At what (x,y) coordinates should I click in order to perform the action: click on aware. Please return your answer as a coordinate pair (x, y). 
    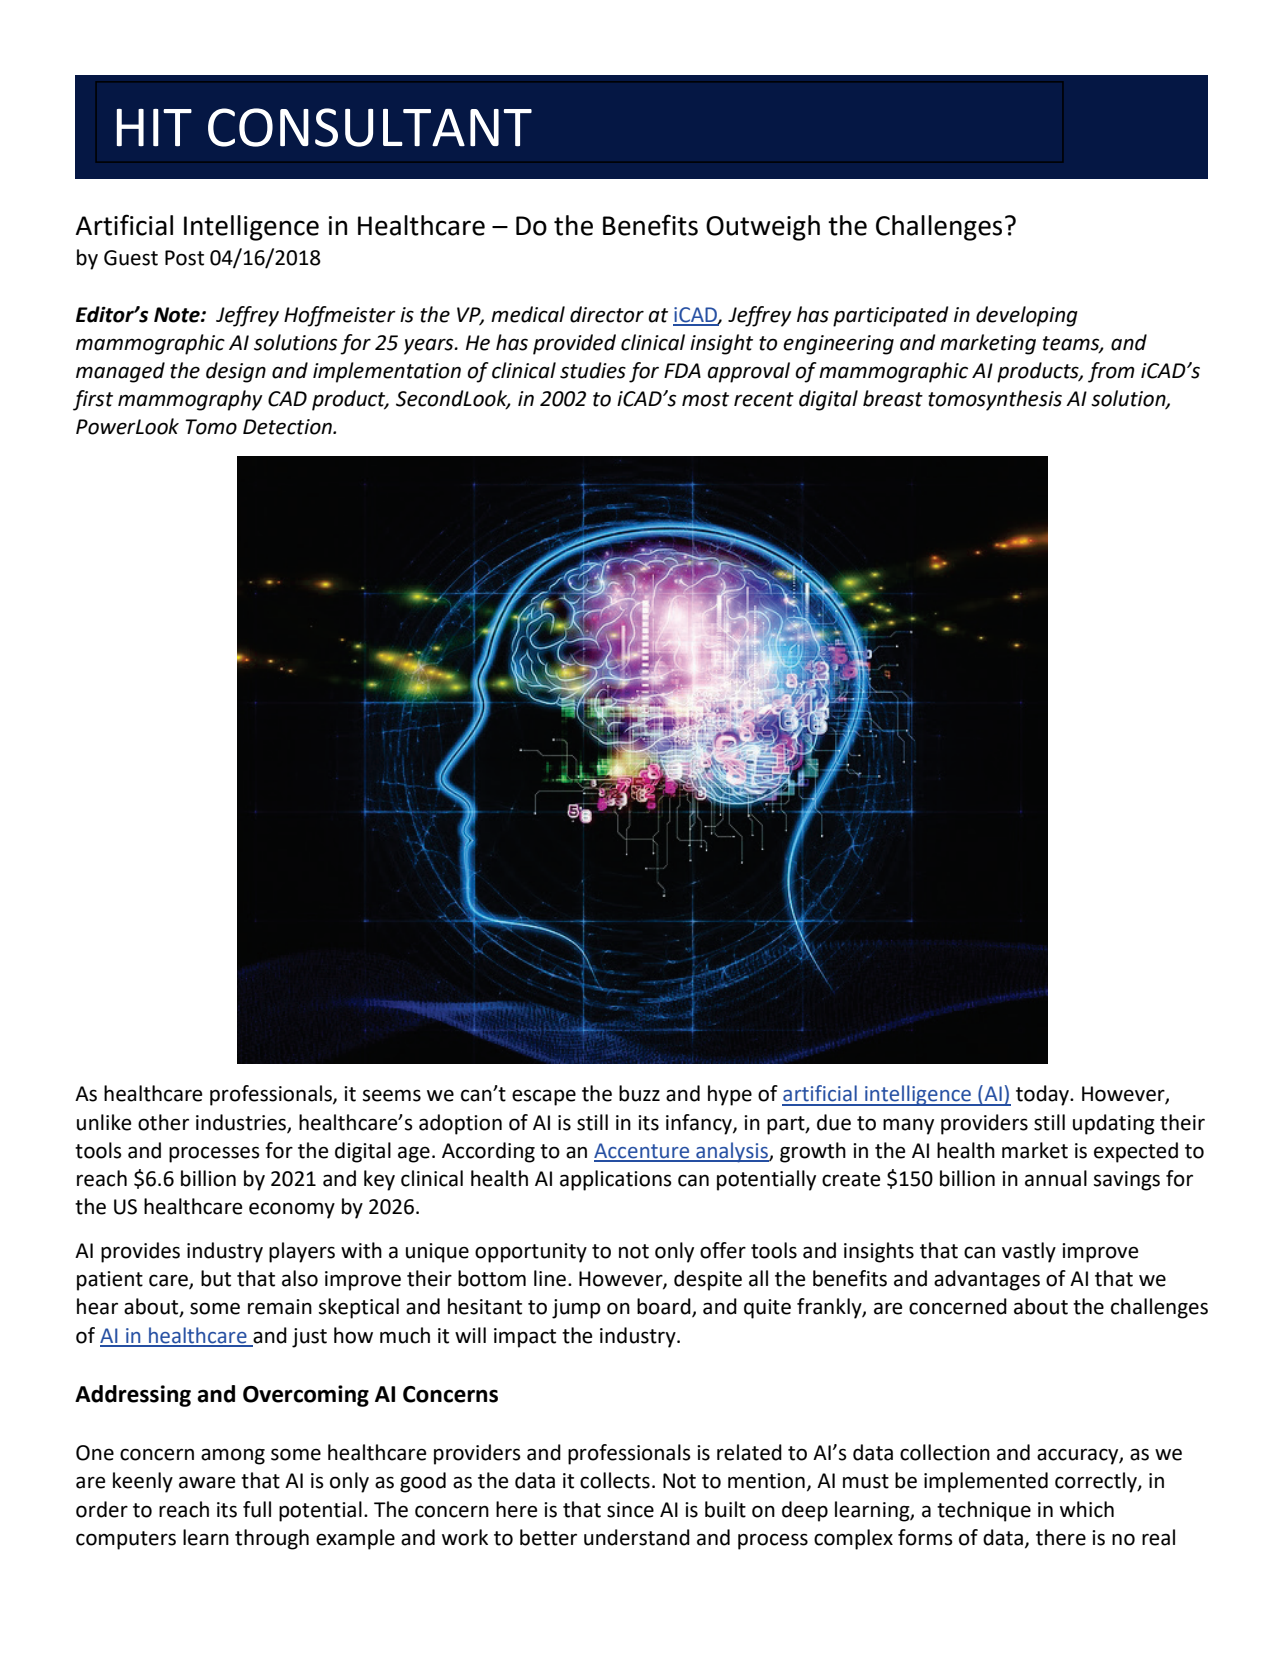
    Looking at the image, I should click on (207, 1482).
